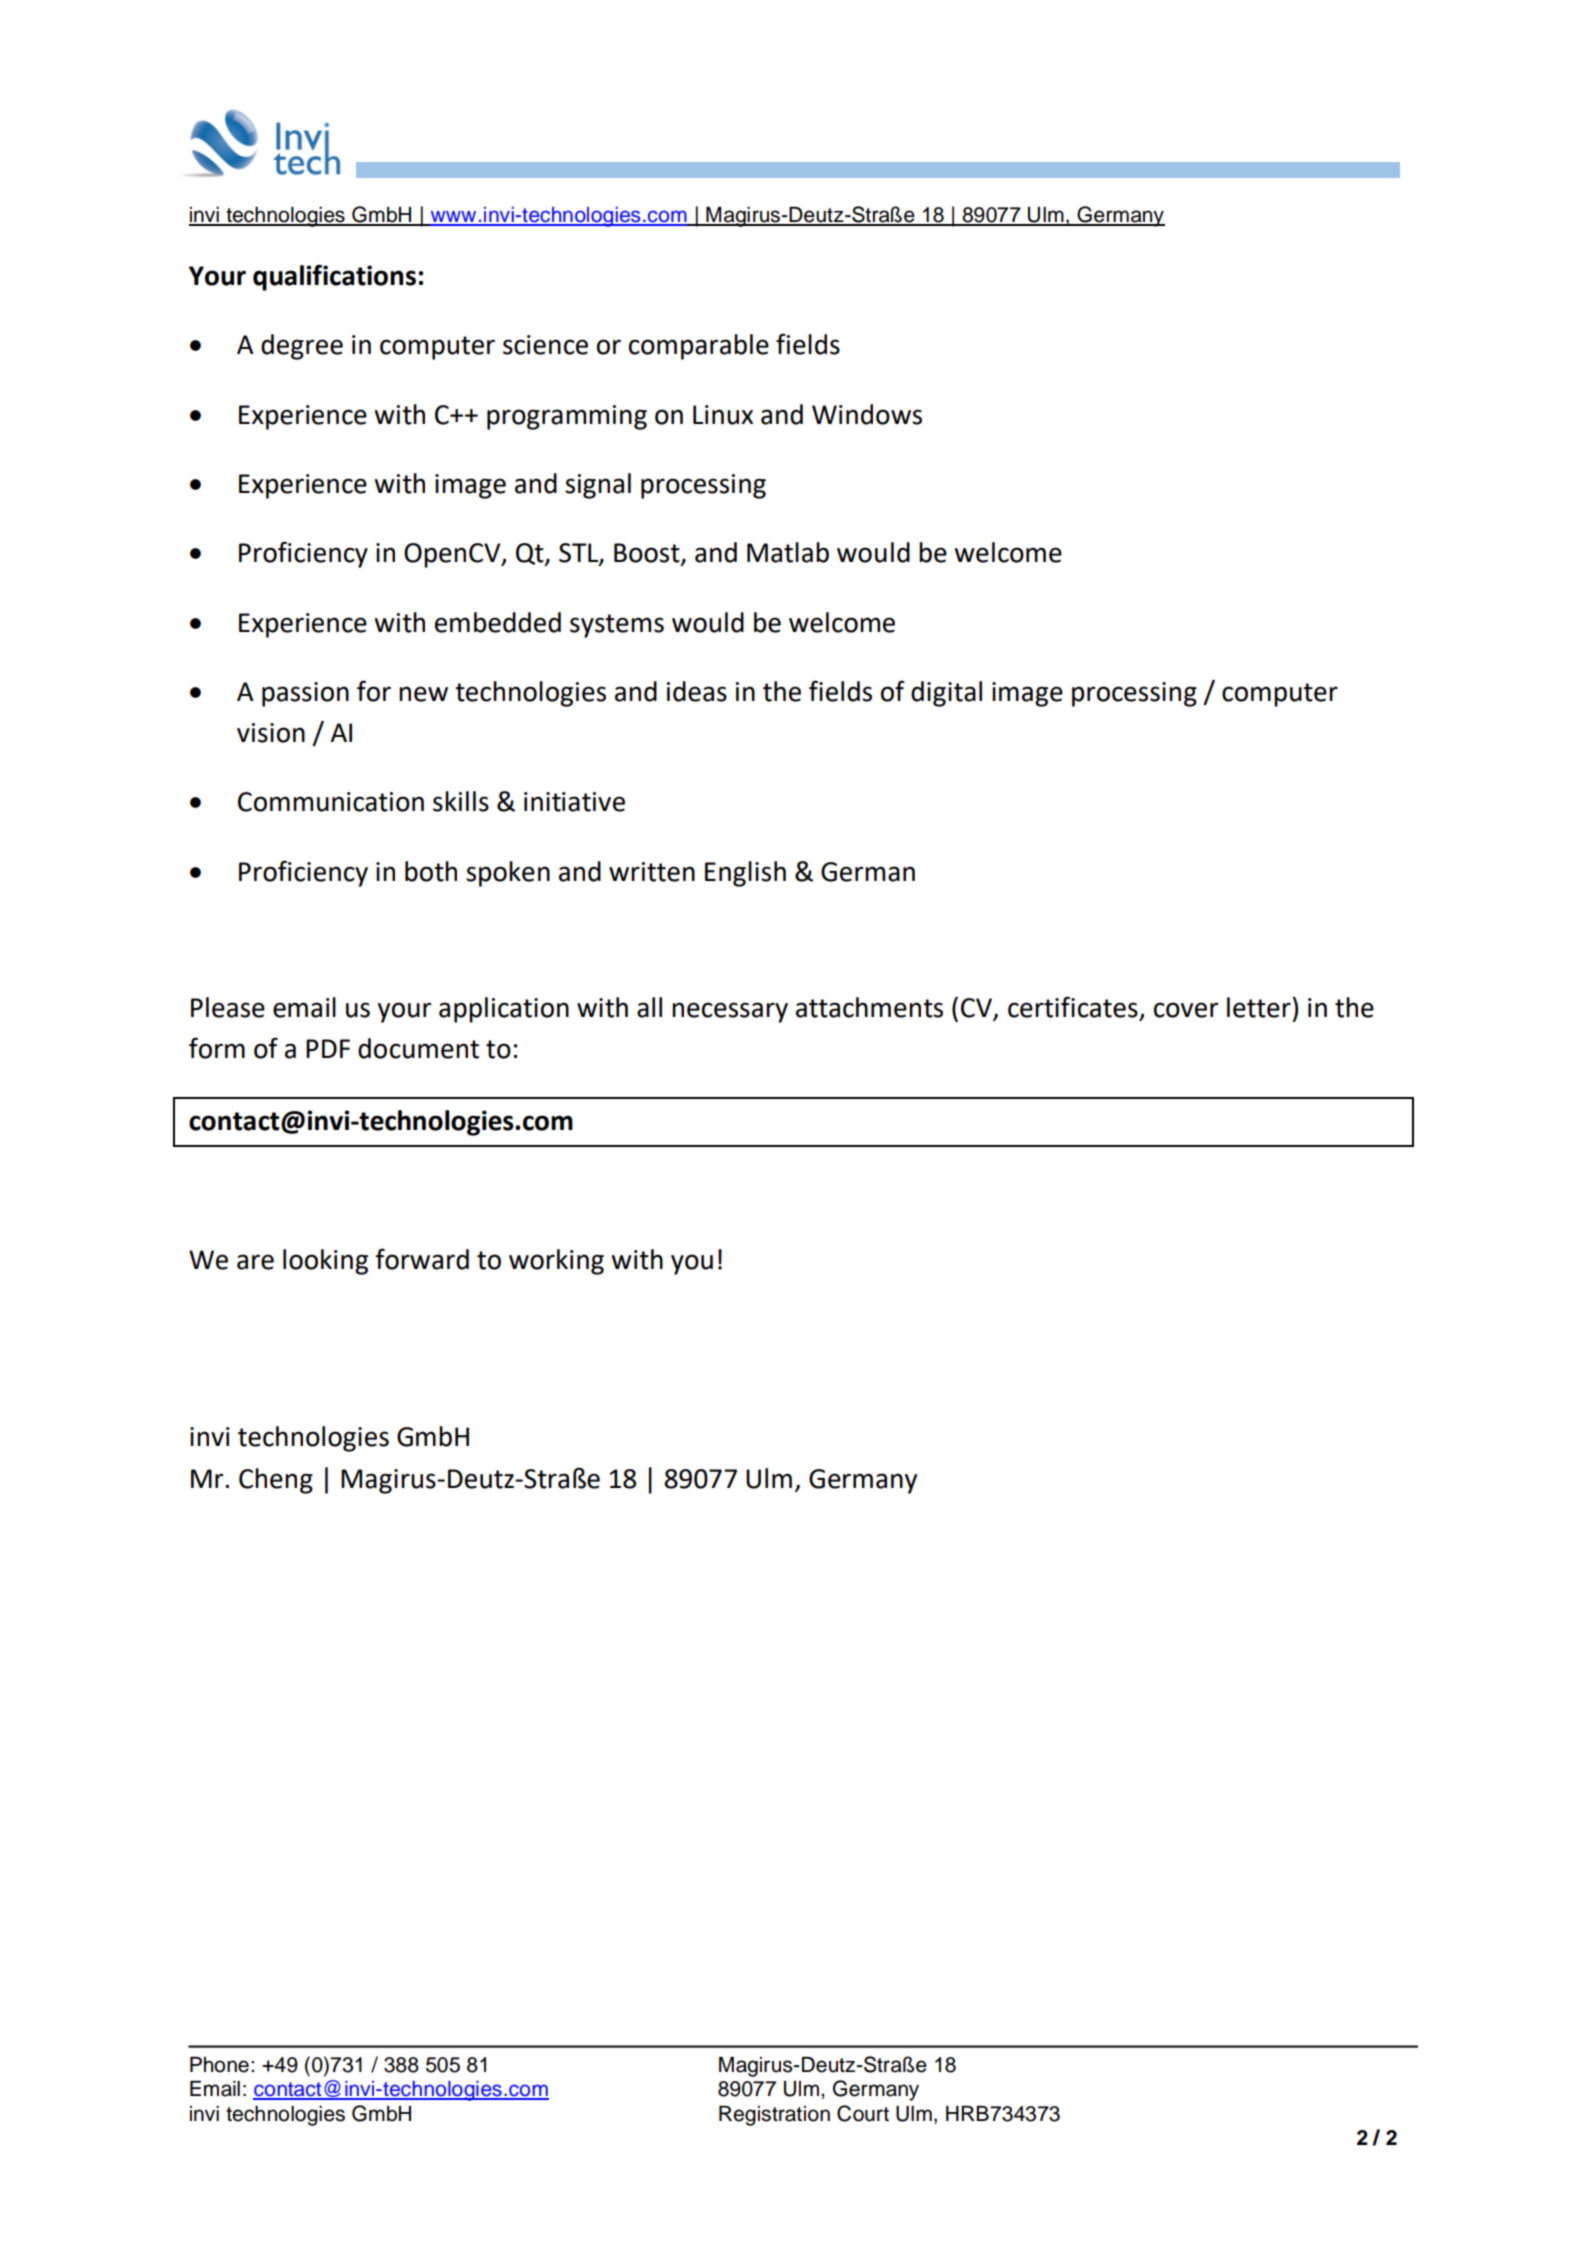 This screenshot has width=1586, height=2244. I want to click on degree, so click(302, 347).
